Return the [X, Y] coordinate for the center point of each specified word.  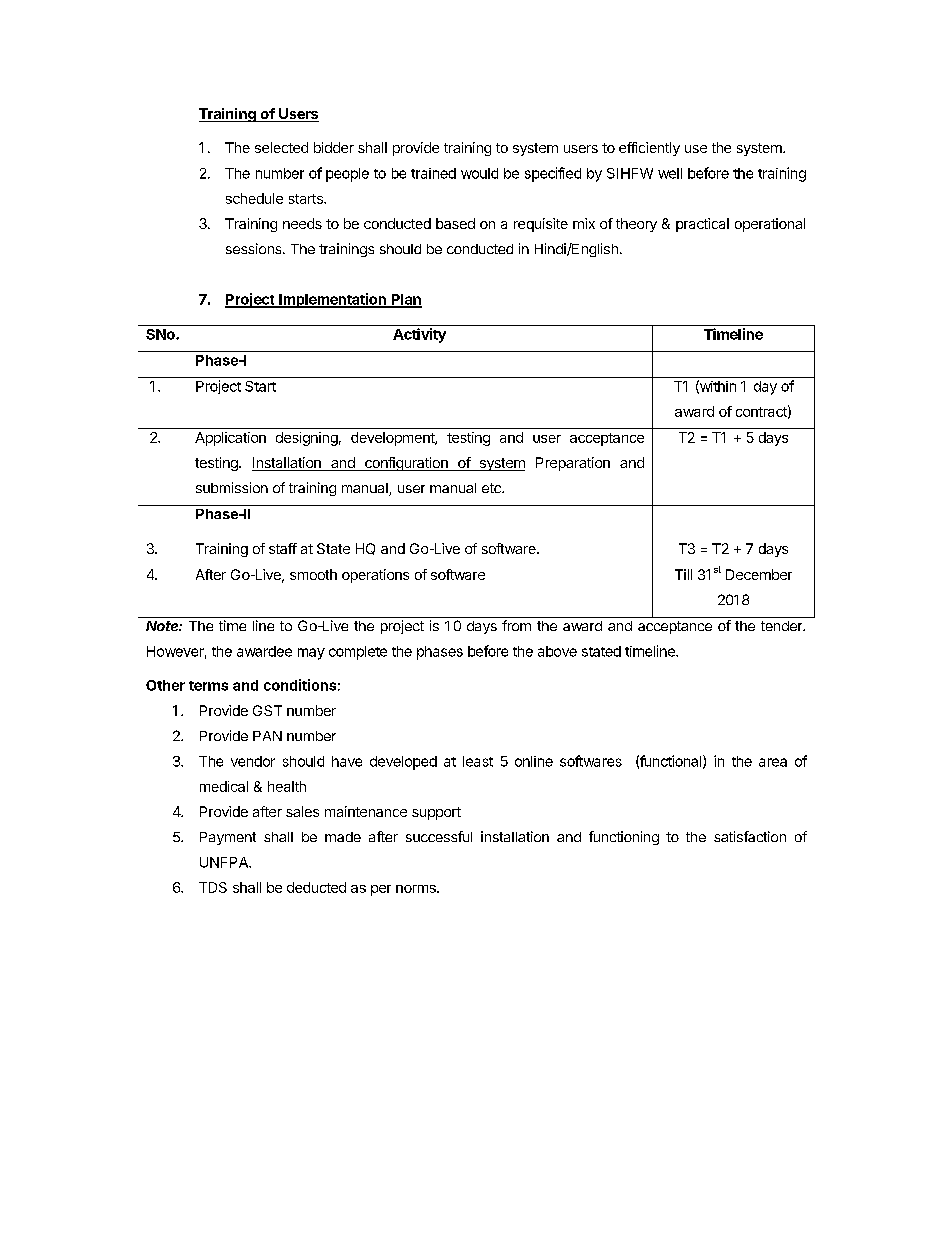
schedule [254, 198]
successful [439, 836]
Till [683, 574]
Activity [419, 335]
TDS [213, 887]
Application [230, 439]
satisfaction [750, 836]
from [516, 625]
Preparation [573, 464]
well [670, 173]
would [479, 173]
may [311, 654]
